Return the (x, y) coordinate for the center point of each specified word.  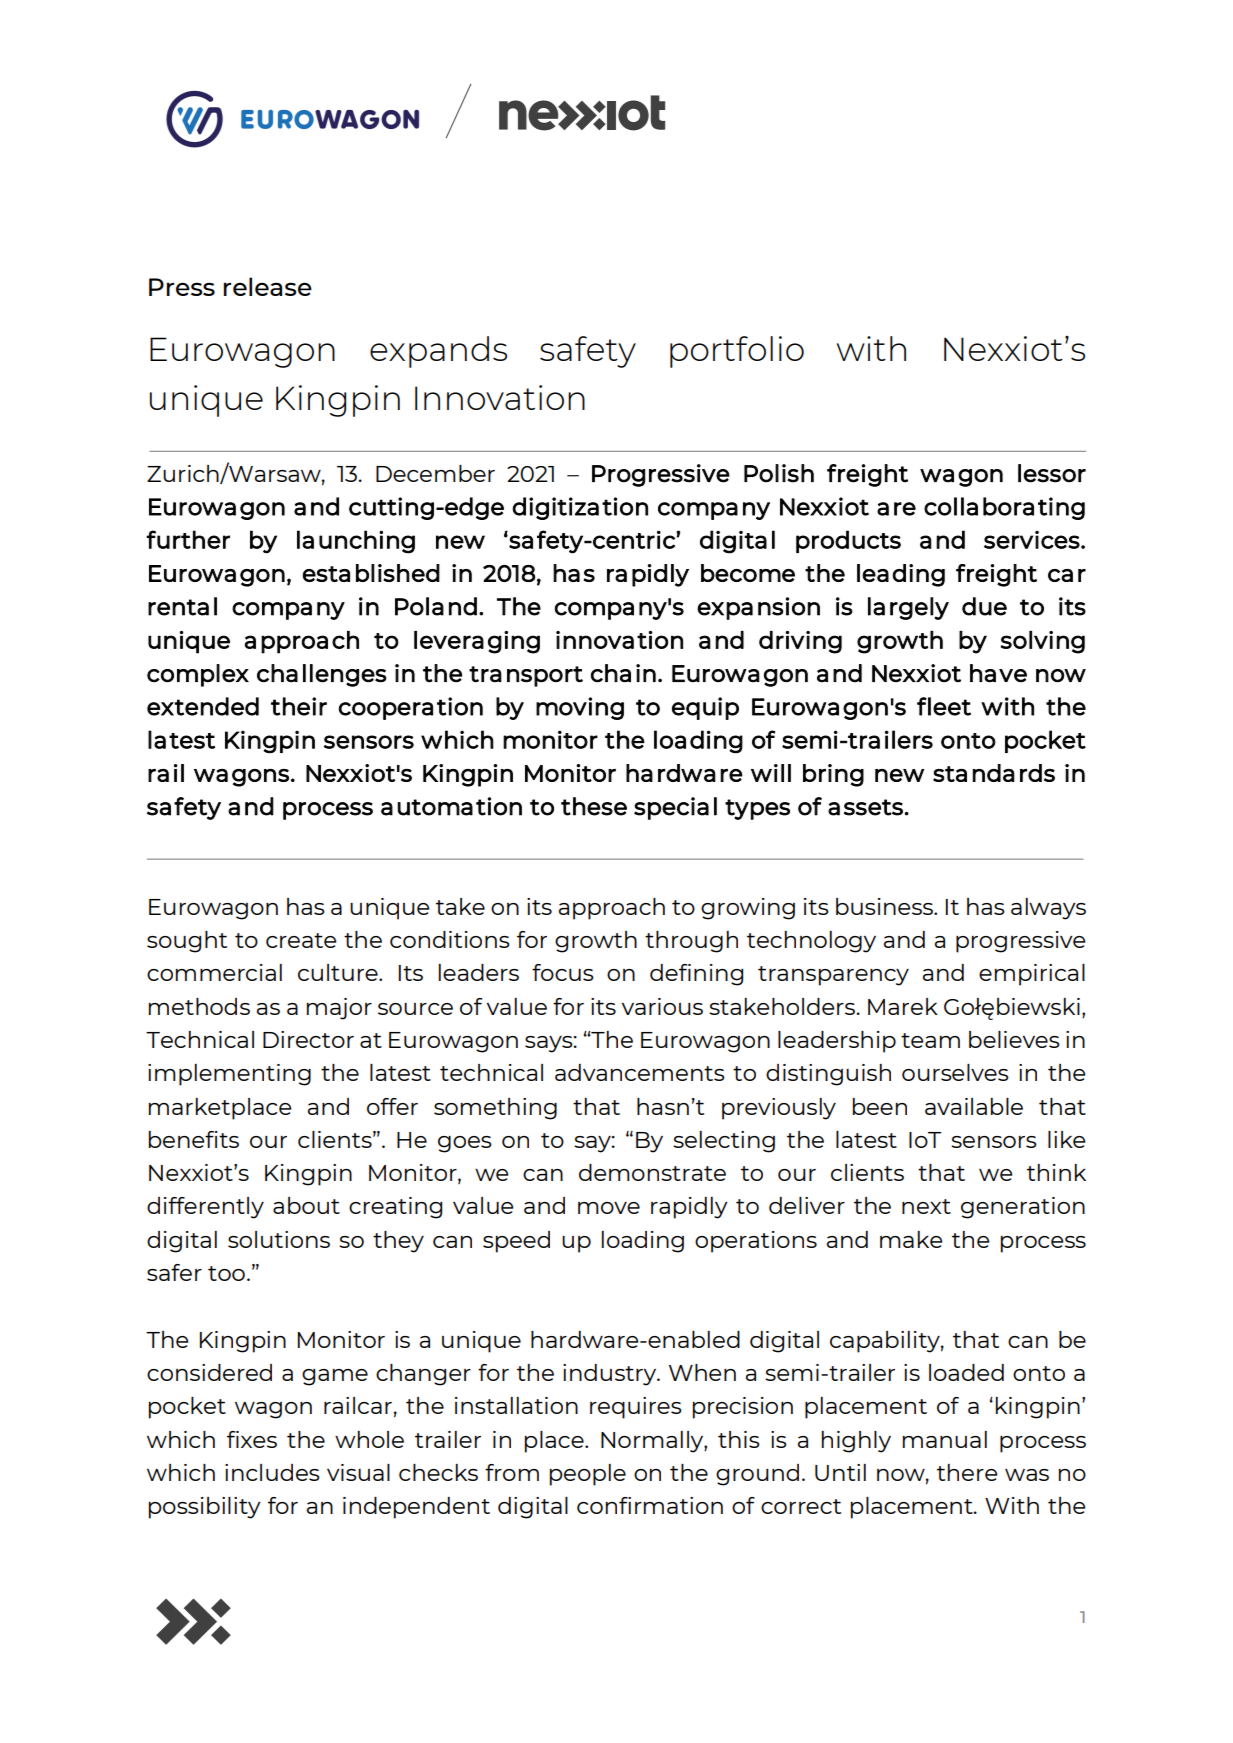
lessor (1052, 473)
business (885, 906)
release (268, 286)
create (301, 940)
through (691, 942)
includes (272, 1472)
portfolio (737, 352)
